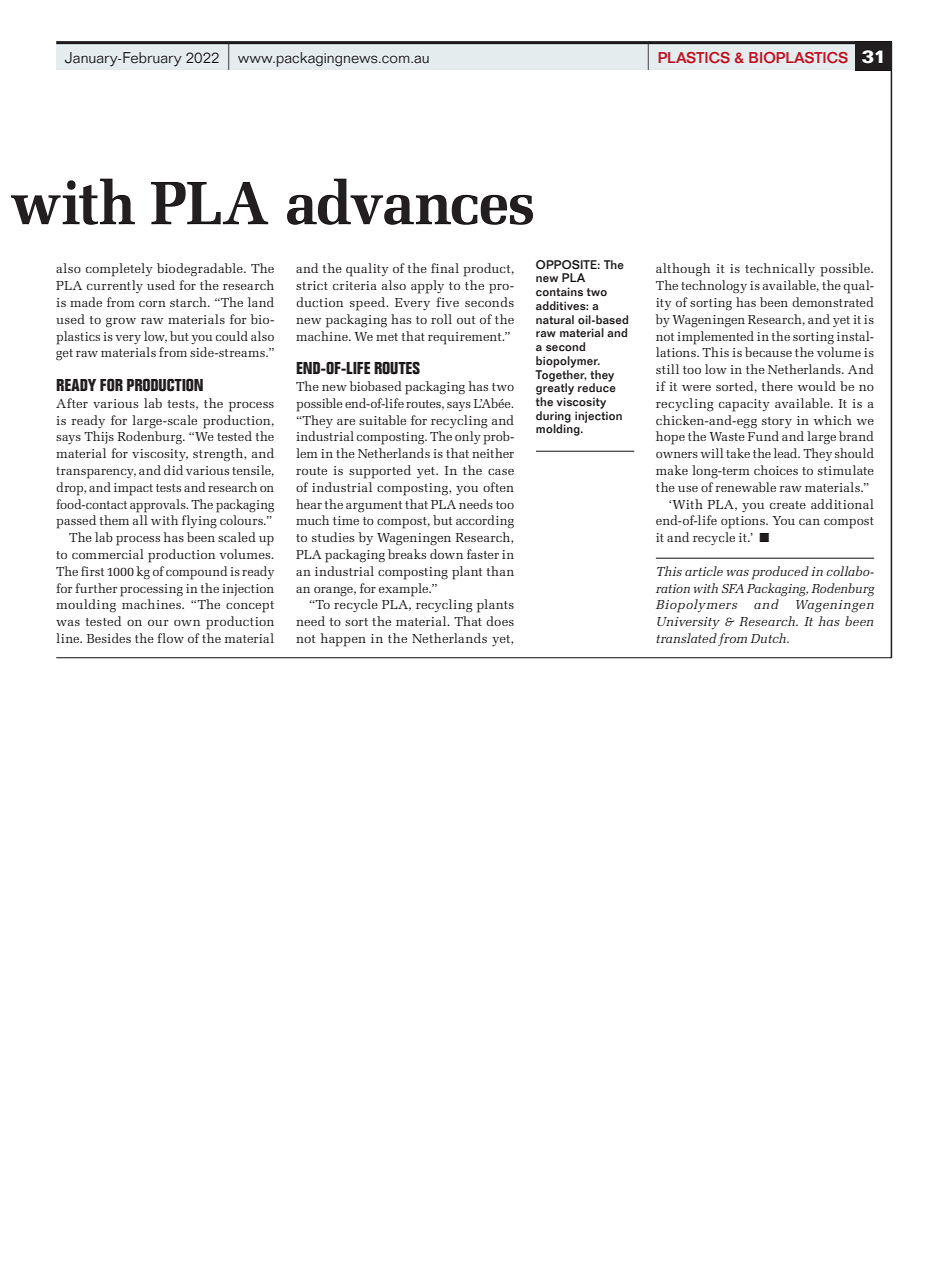 The width and height of the screenshot is (952, 1286). What do you see at coordinates (468, 437) in the screenshot?
I see `only` at bounding box center [468, 437].
